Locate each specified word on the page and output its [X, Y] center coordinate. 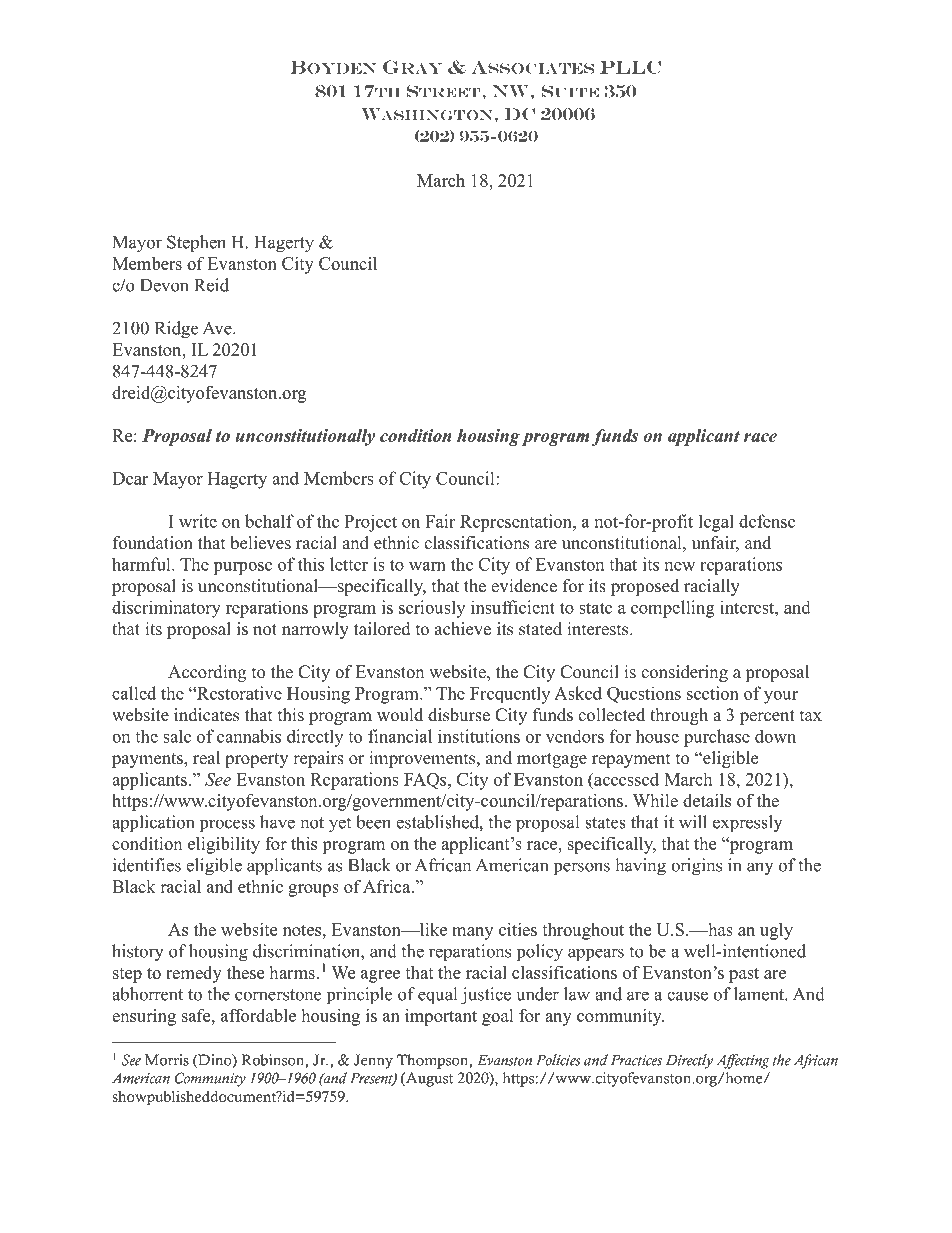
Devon [164, 285]
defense [767, 521]
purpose [242, 568]
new [680, 566]
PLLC [630, 67]
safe [197, 1015]
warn [427, 566]
